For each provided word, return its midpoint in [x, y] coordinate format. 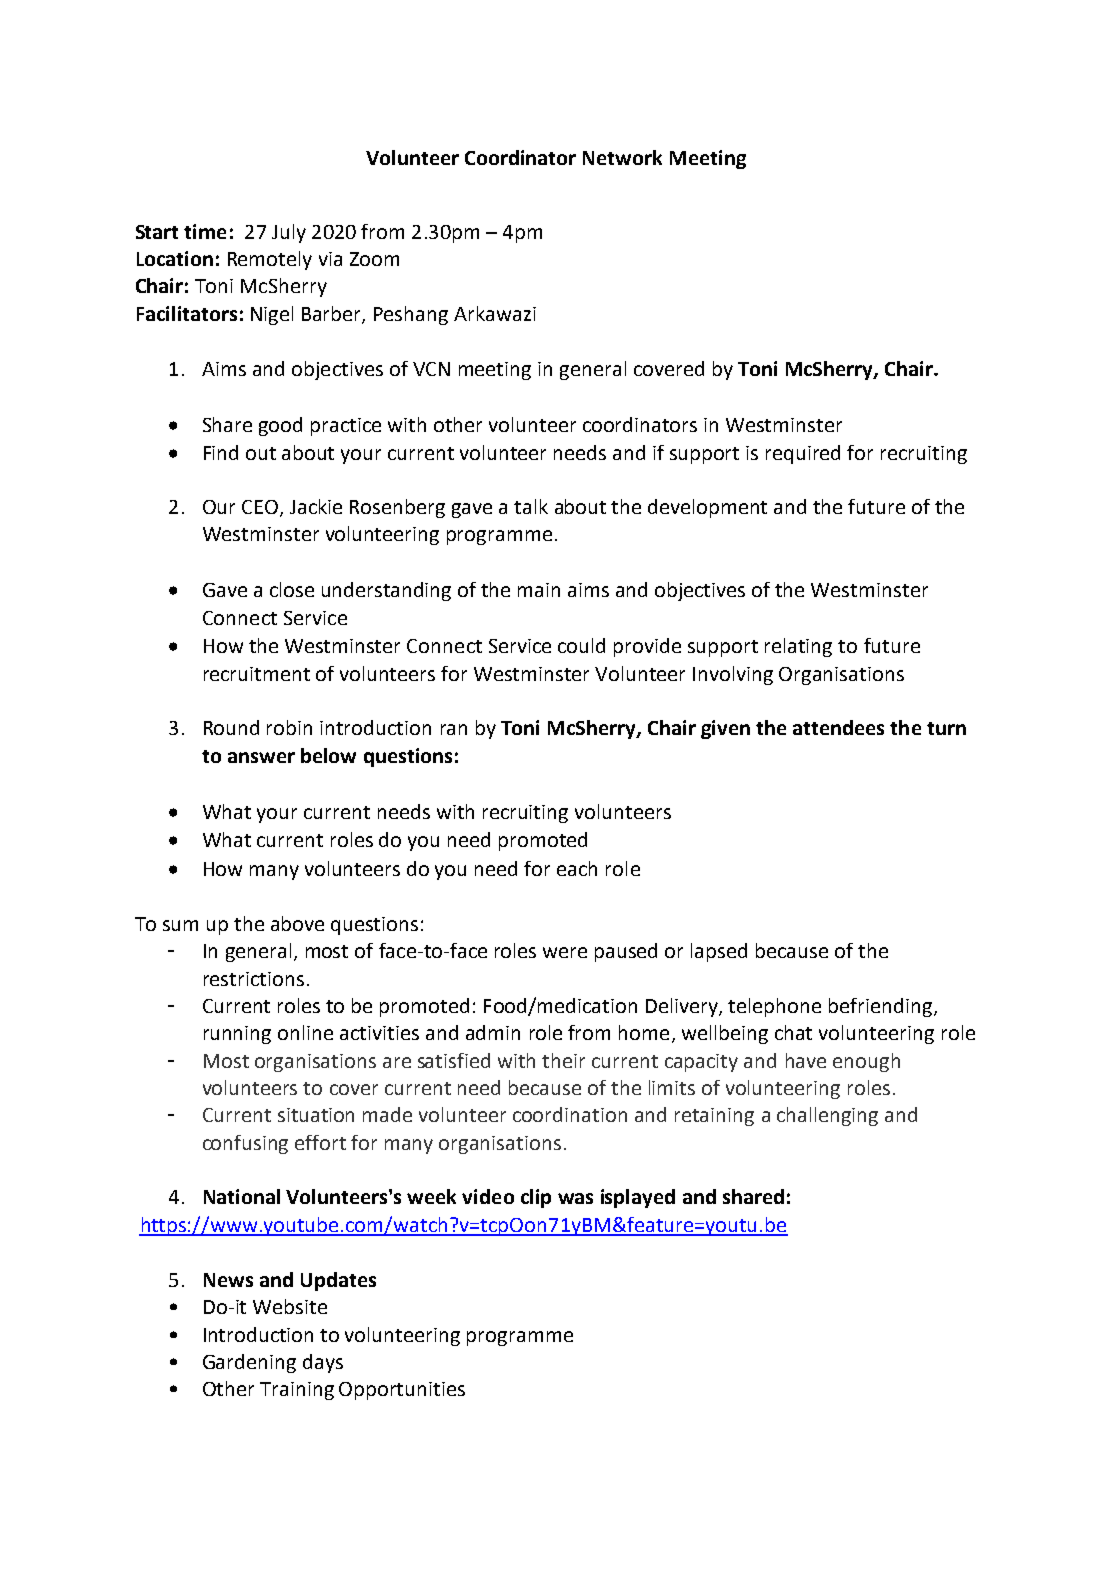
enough [866, 1062]
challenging [827, 1116]
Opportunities [402, 1391]
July [289, 233]
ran [454, 729]
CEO [261, 508]
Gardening [249, 1363]
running [237, 1035]
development [707, 508]
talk [531, 506]
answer [261, 757]
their [563, 1060]
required [803, 454]
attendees [838, 727]
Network [622, 157]
